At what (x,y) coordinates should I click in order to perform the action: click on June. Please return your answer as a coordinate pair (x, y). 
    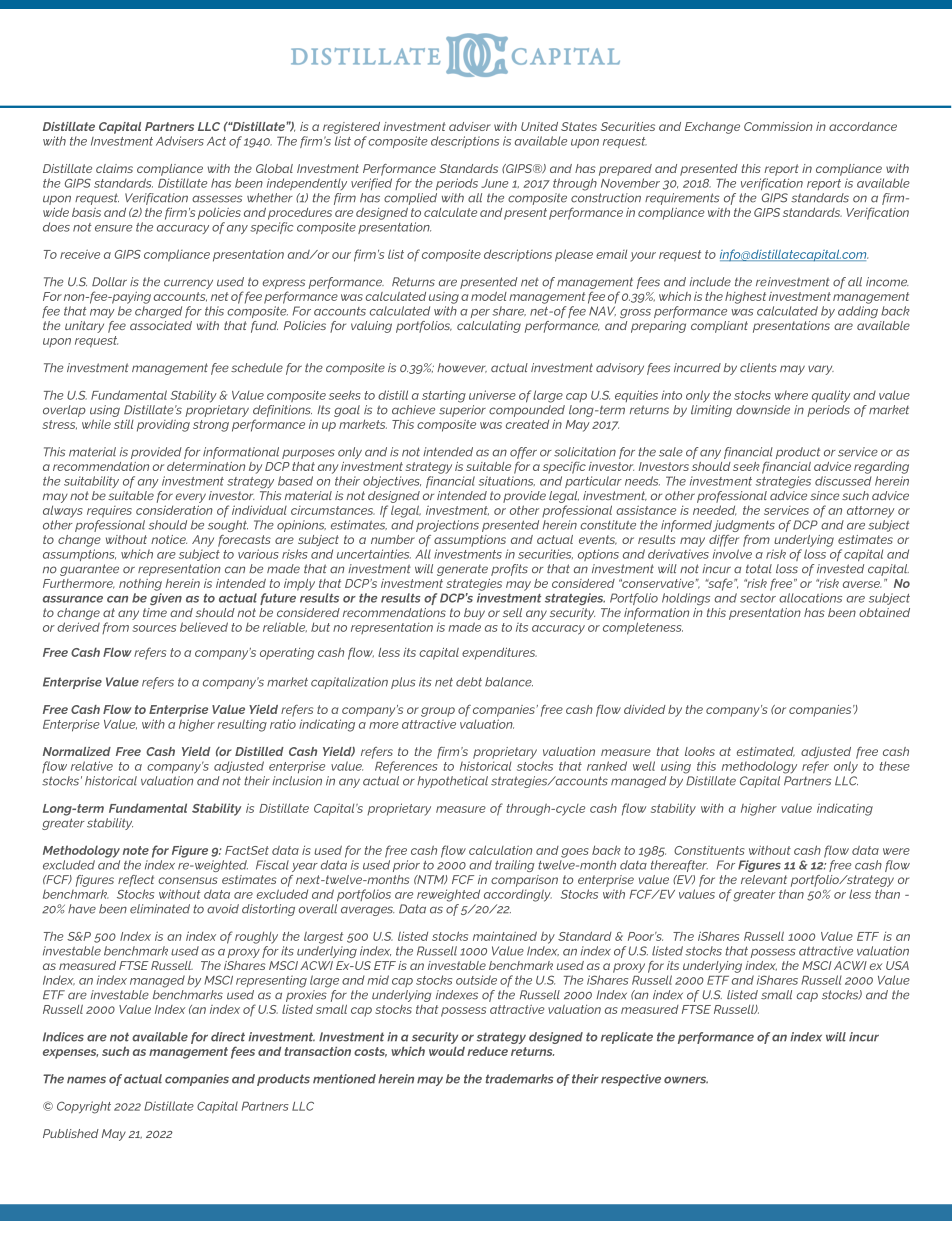
    Looking at the image, I should click on (495, 183).
